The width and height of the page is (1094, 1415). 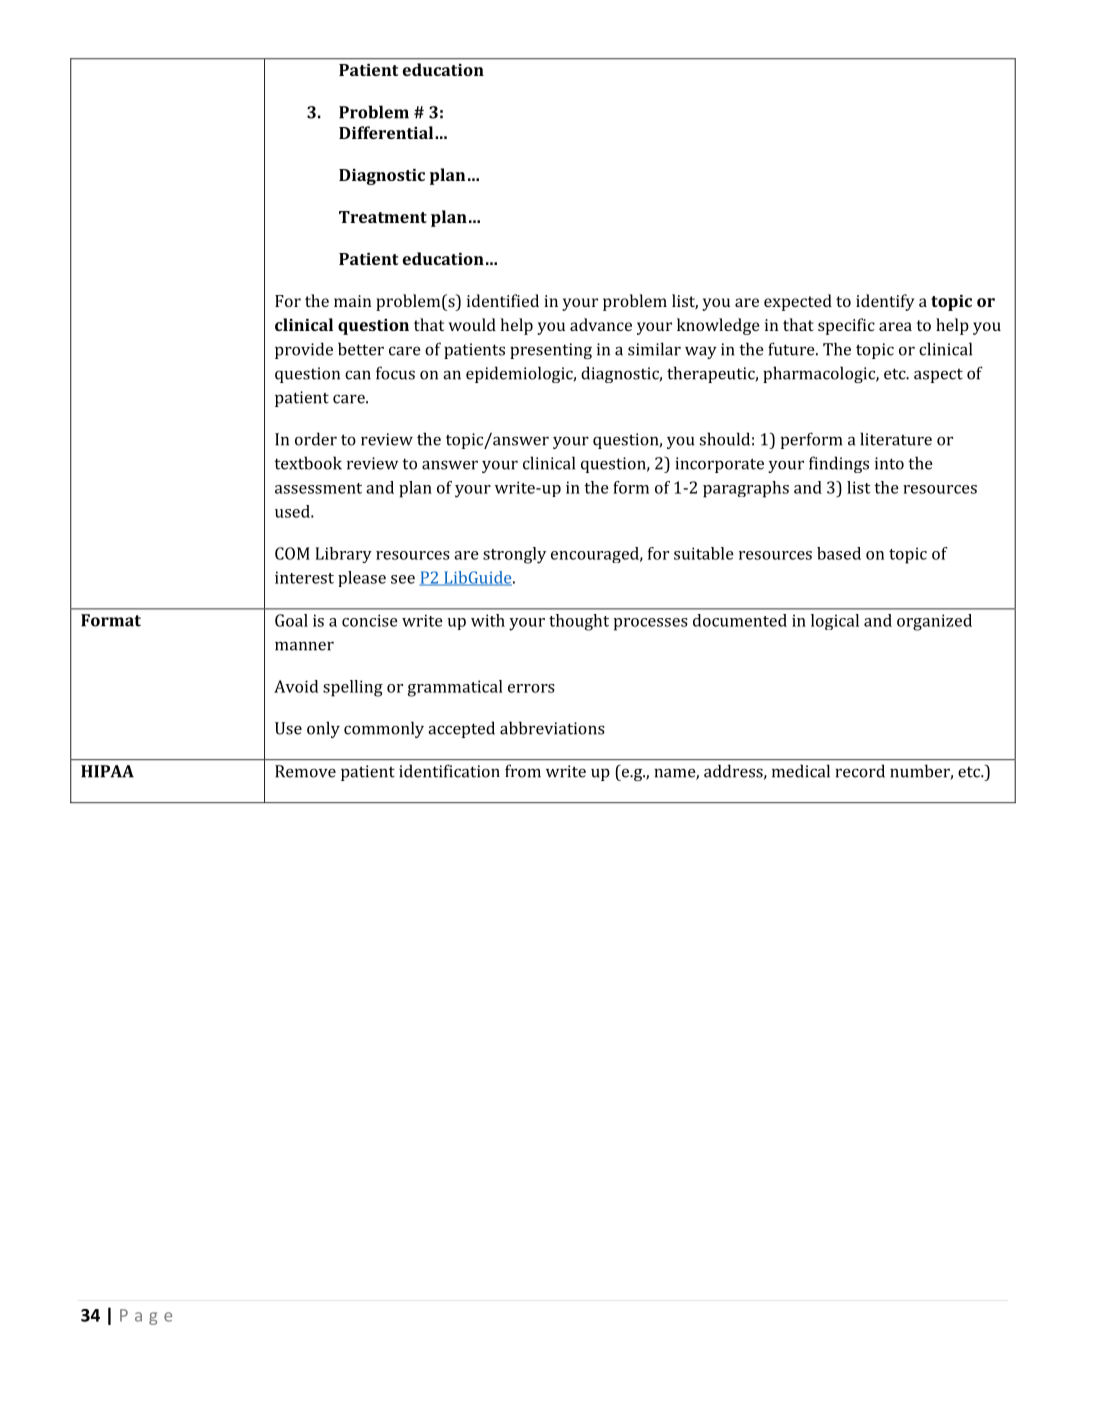 What do you see at coordinates (387, 132) in the page?
I see `Differential` at bounding box center [387, 132].
